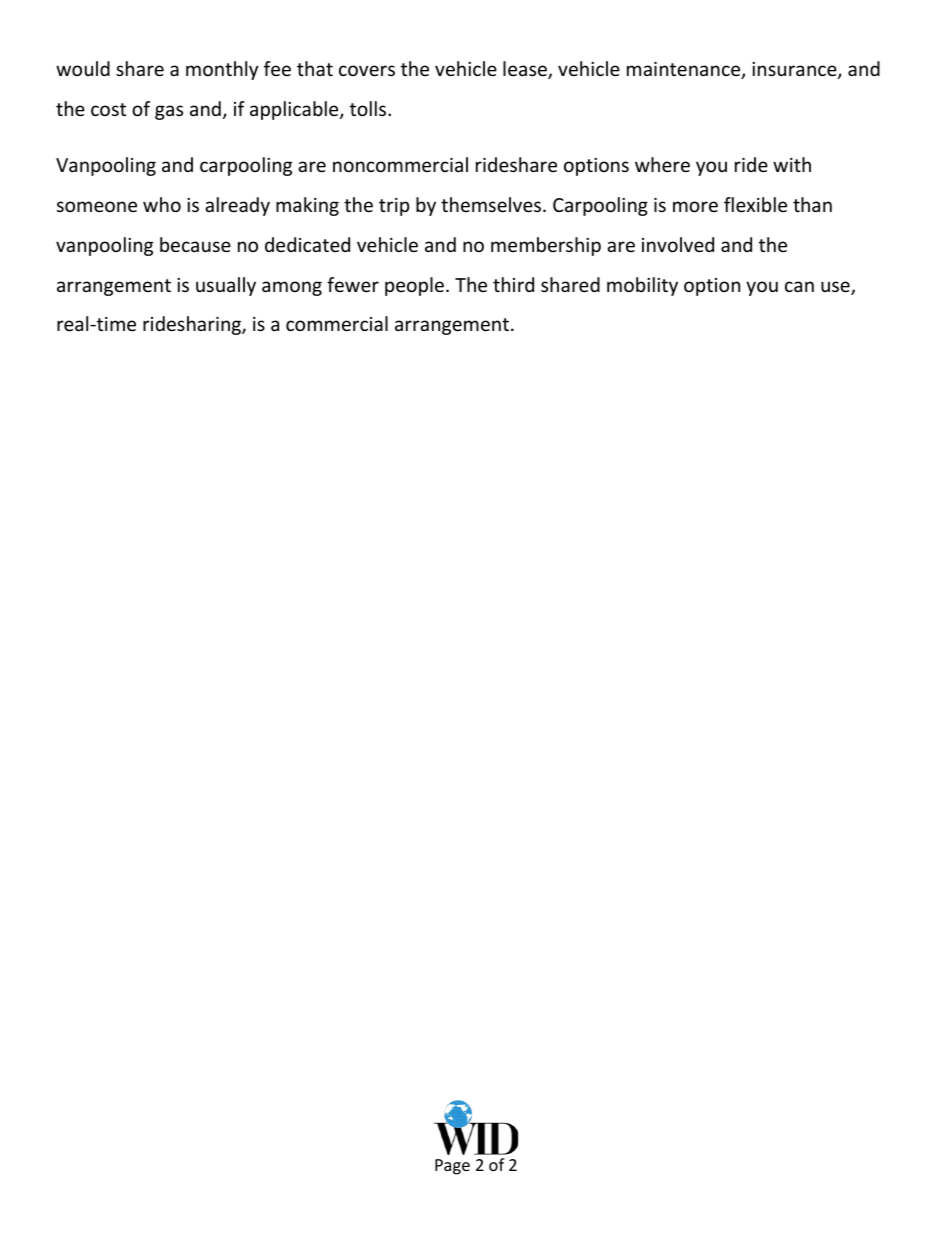 This screenshot has width=952, height=1233. Describe the element at coordinates (685, 70) in the screenshot. I see `maintenance` at that location.
